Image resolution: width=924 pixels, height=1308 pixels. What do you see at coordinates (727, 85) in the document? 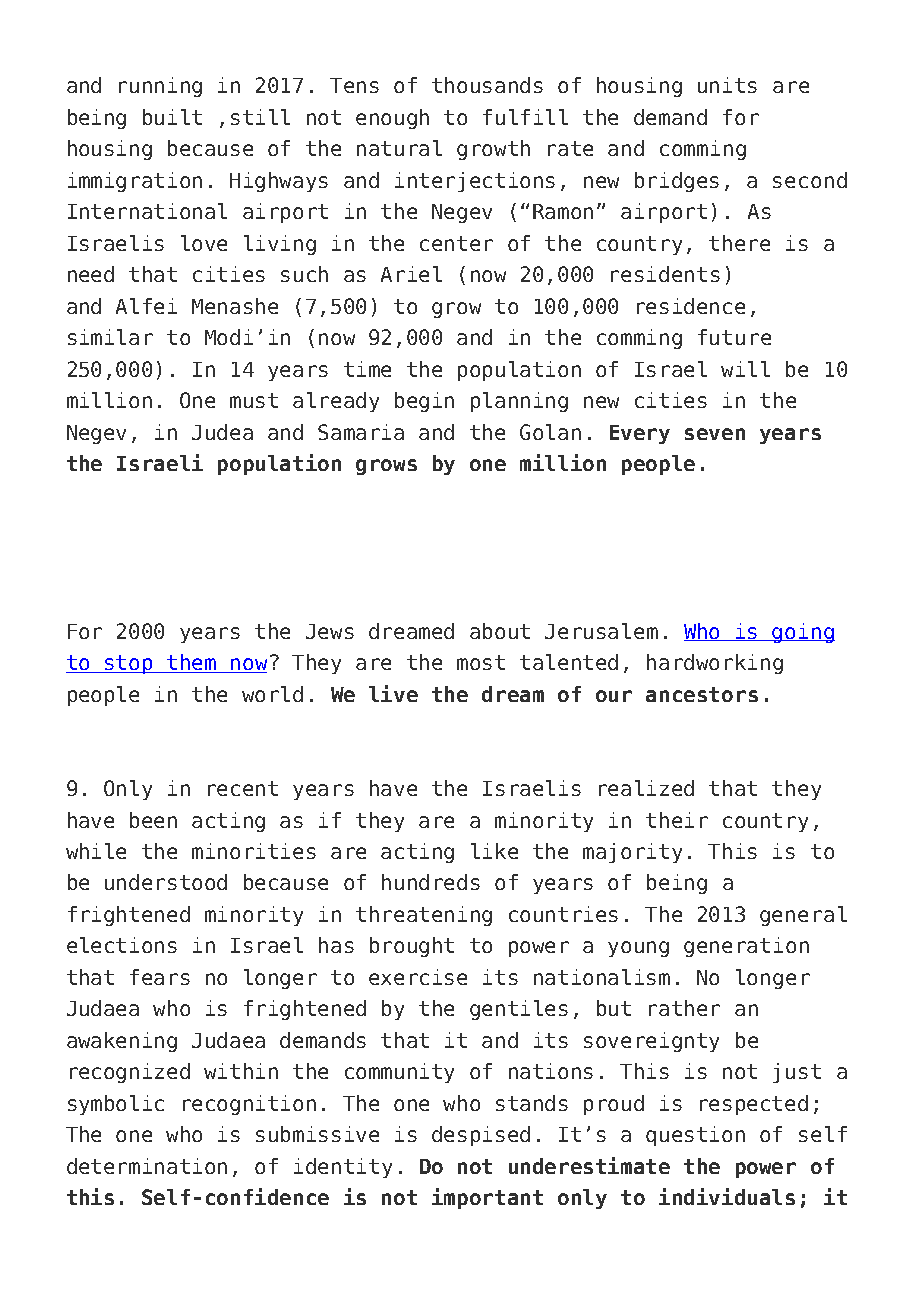
I see `units` at bounding box center [727, 85].
